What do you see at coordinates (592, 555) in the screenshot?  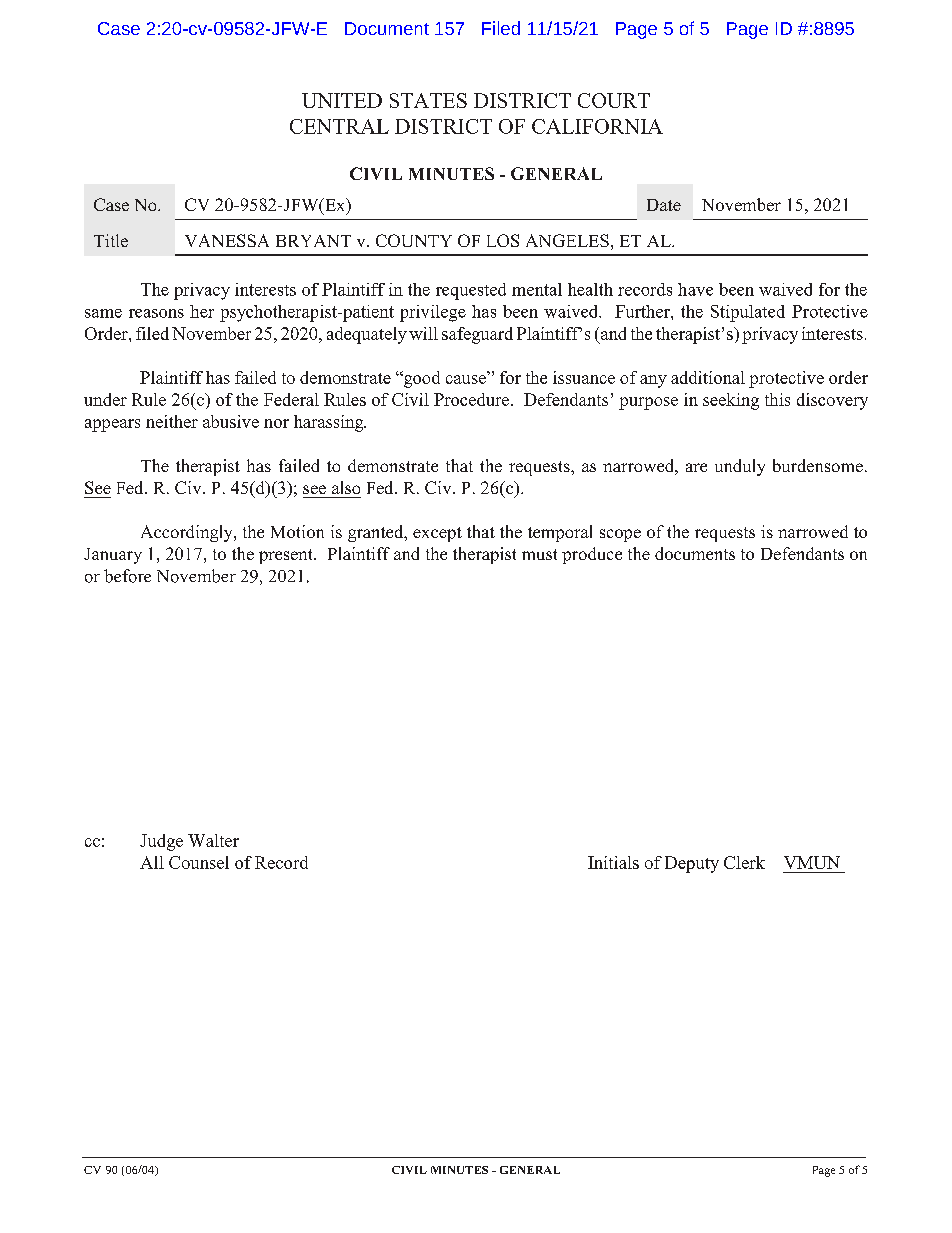 I see `produce` at bounding box center [592, 555].
